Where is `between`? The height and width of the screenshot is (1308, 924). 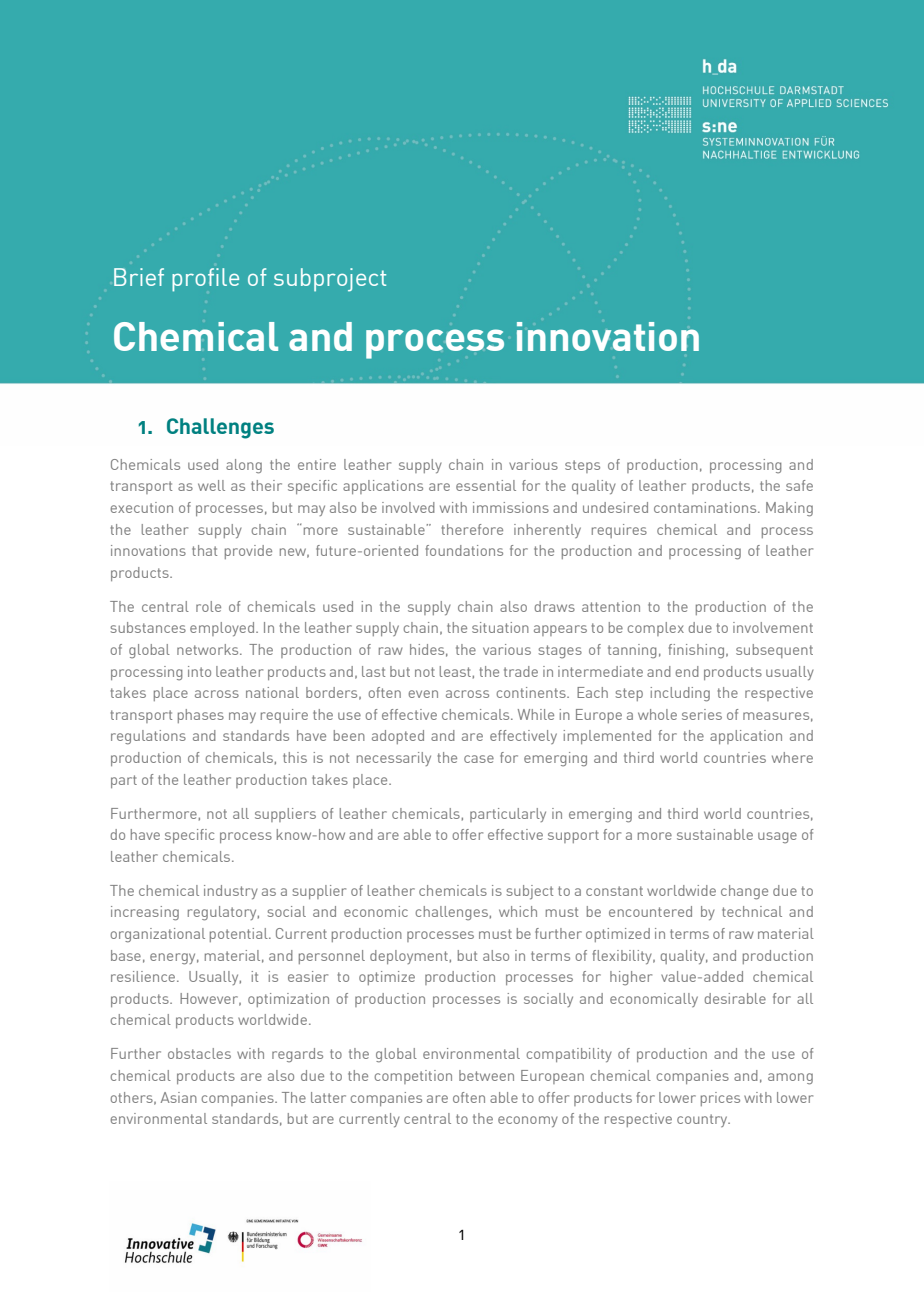 between is located at coordinates (486, 1075).
